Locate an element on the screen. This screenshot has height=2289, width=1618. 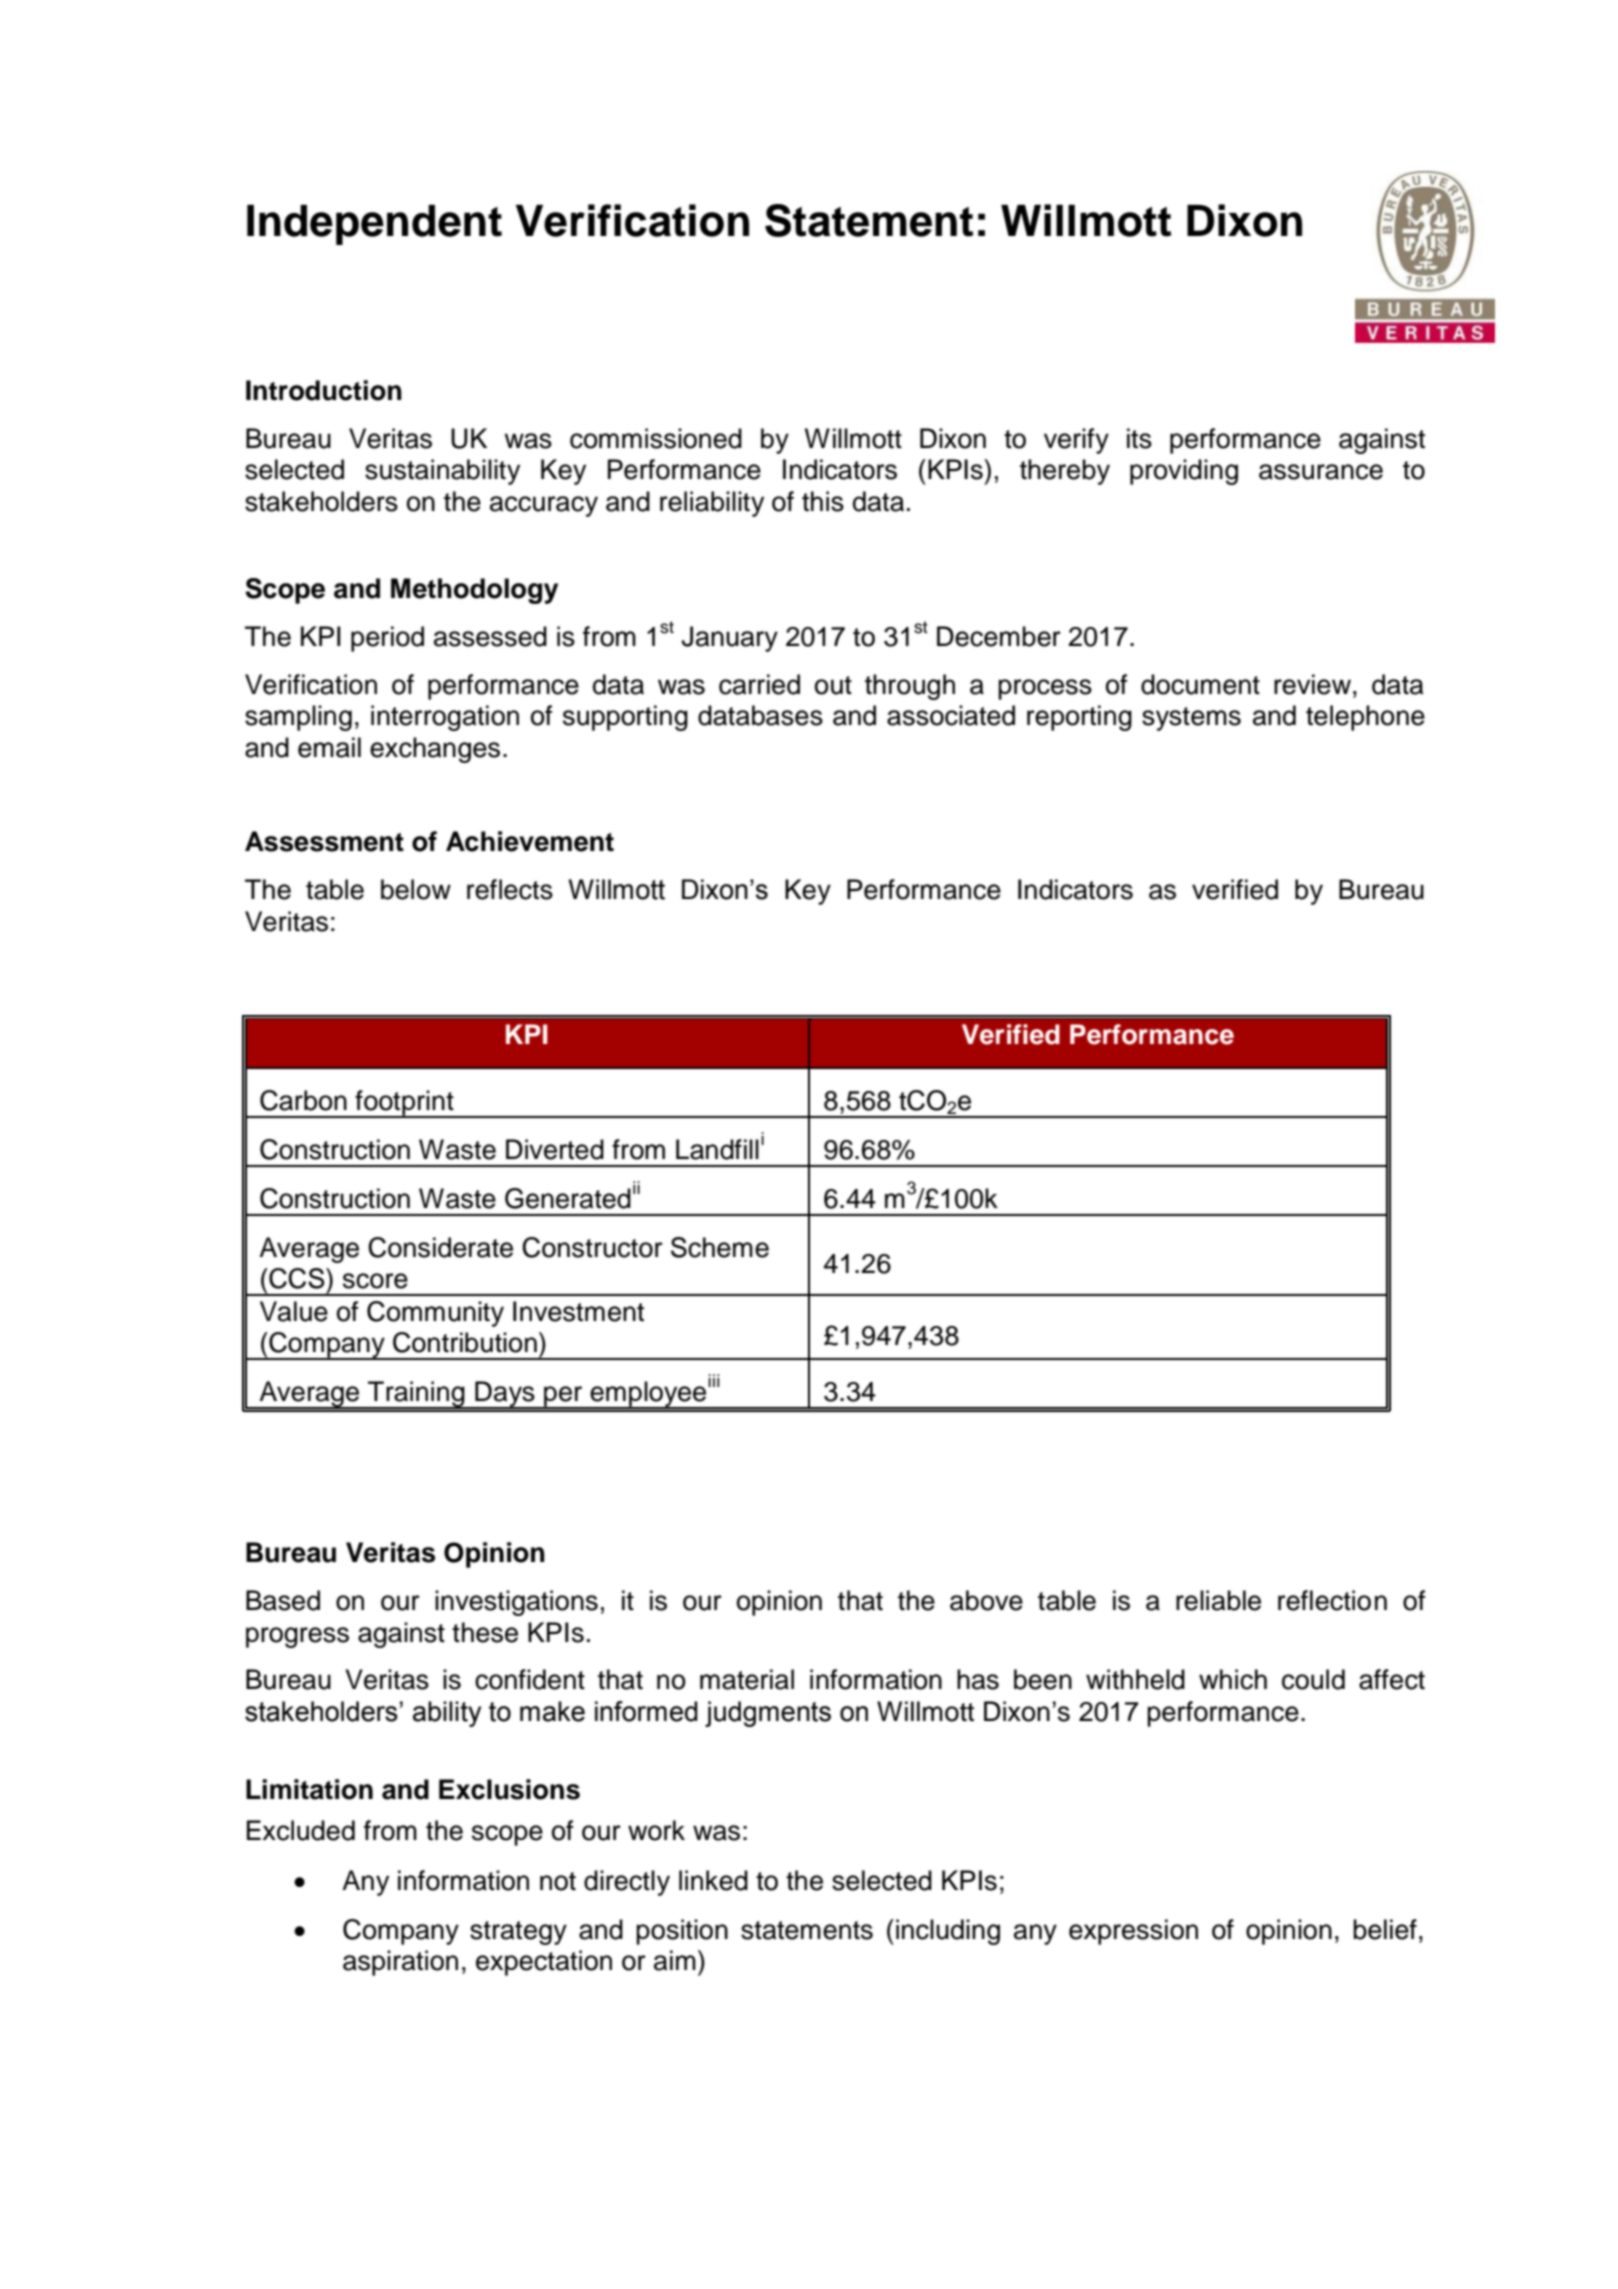
aspiration is located at coordinates (400, 1963).
